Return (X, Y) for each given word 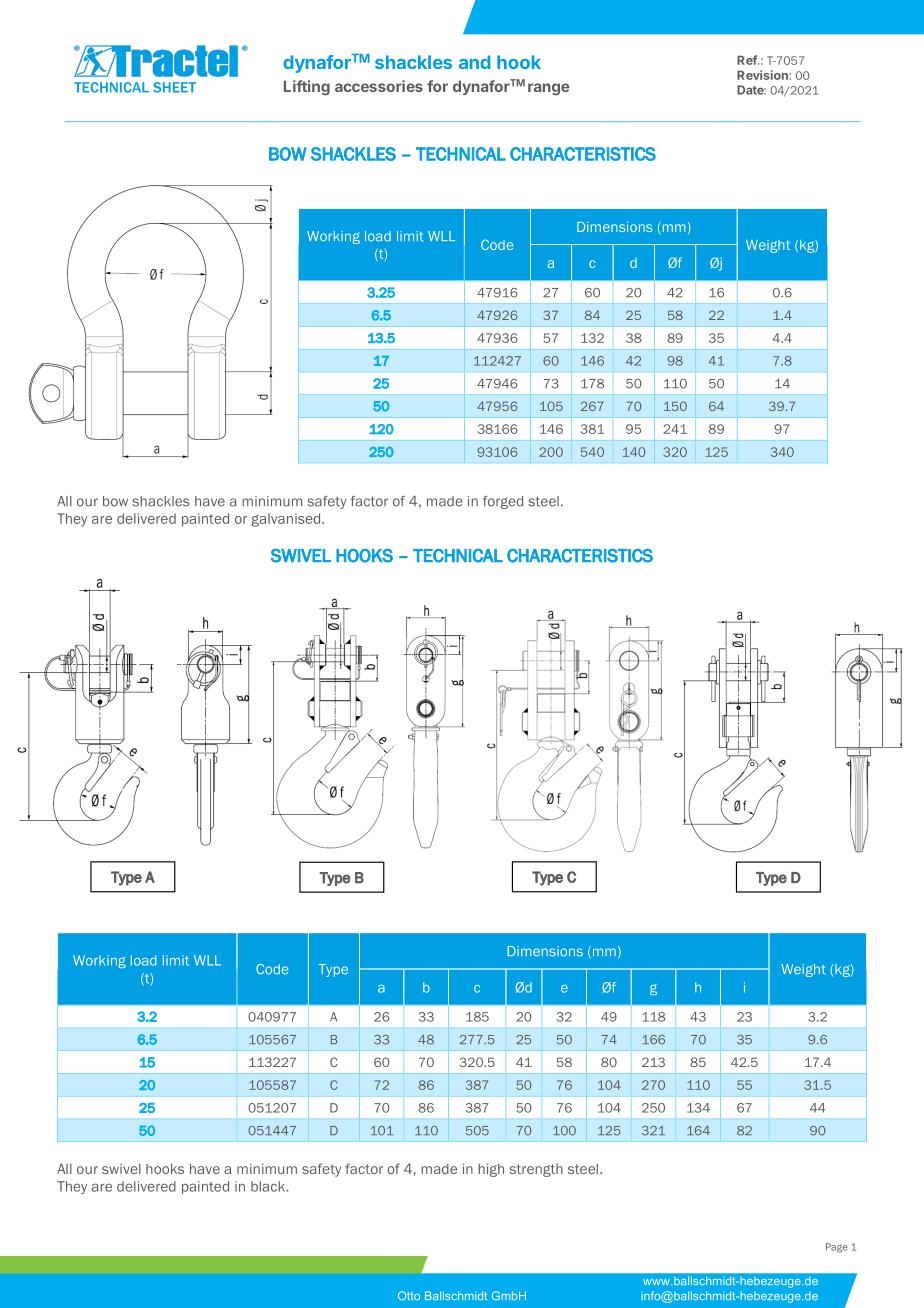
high (491, 1170)
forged (503, 502)
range (549, 89)
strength (536, 1170)
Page (837, 1248)
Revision (762, 75)
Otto (409, 1295)
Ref (748, 60)
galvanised (287, 520)
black (269, 1186)
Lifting (307, 88)
